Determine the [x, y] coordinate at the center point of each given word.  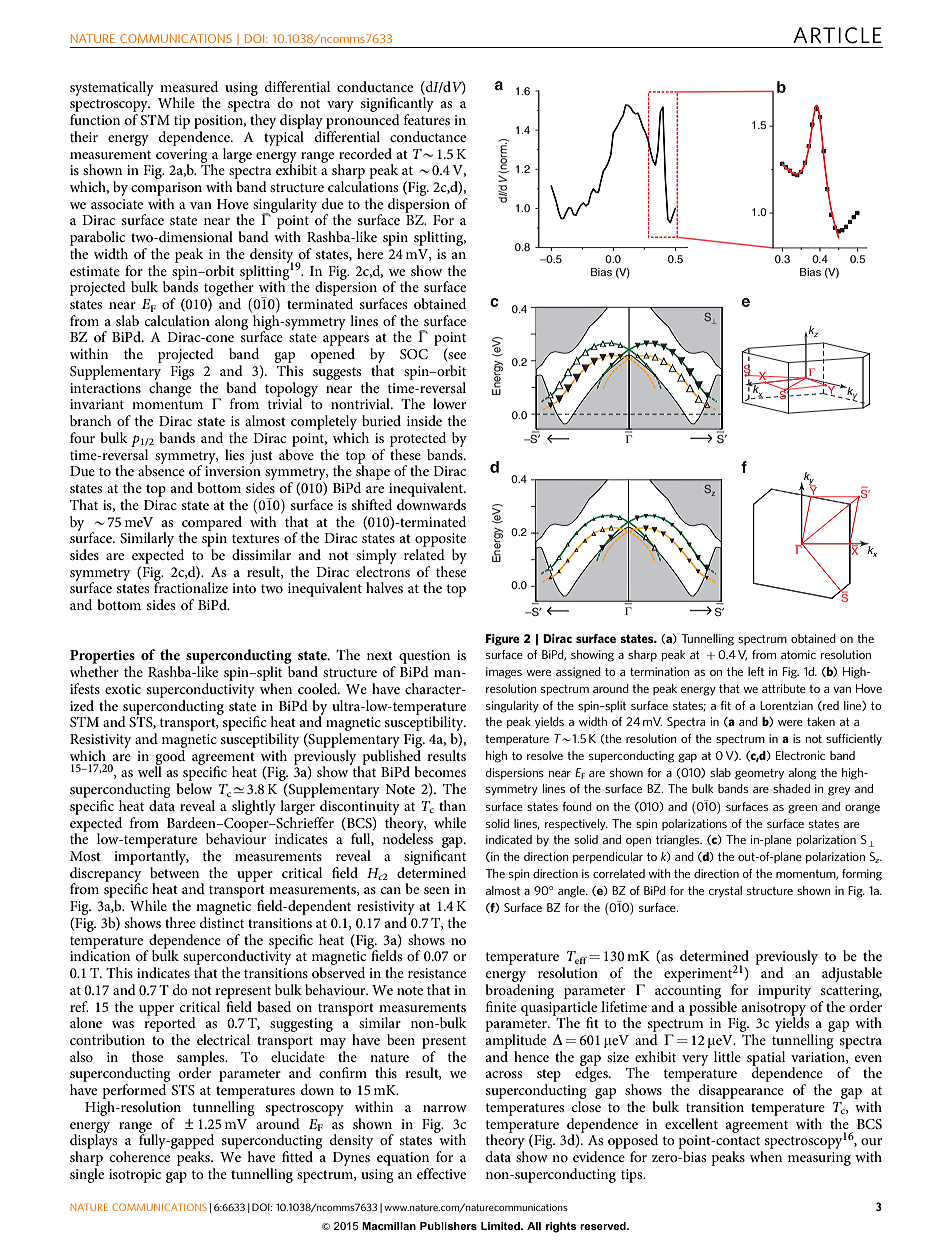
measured [189, 86]
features [427, 119]
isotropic [135, 1176]
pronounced [363, 121]
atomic [798, 654]
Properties [102, 657]
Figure [502, 640]
